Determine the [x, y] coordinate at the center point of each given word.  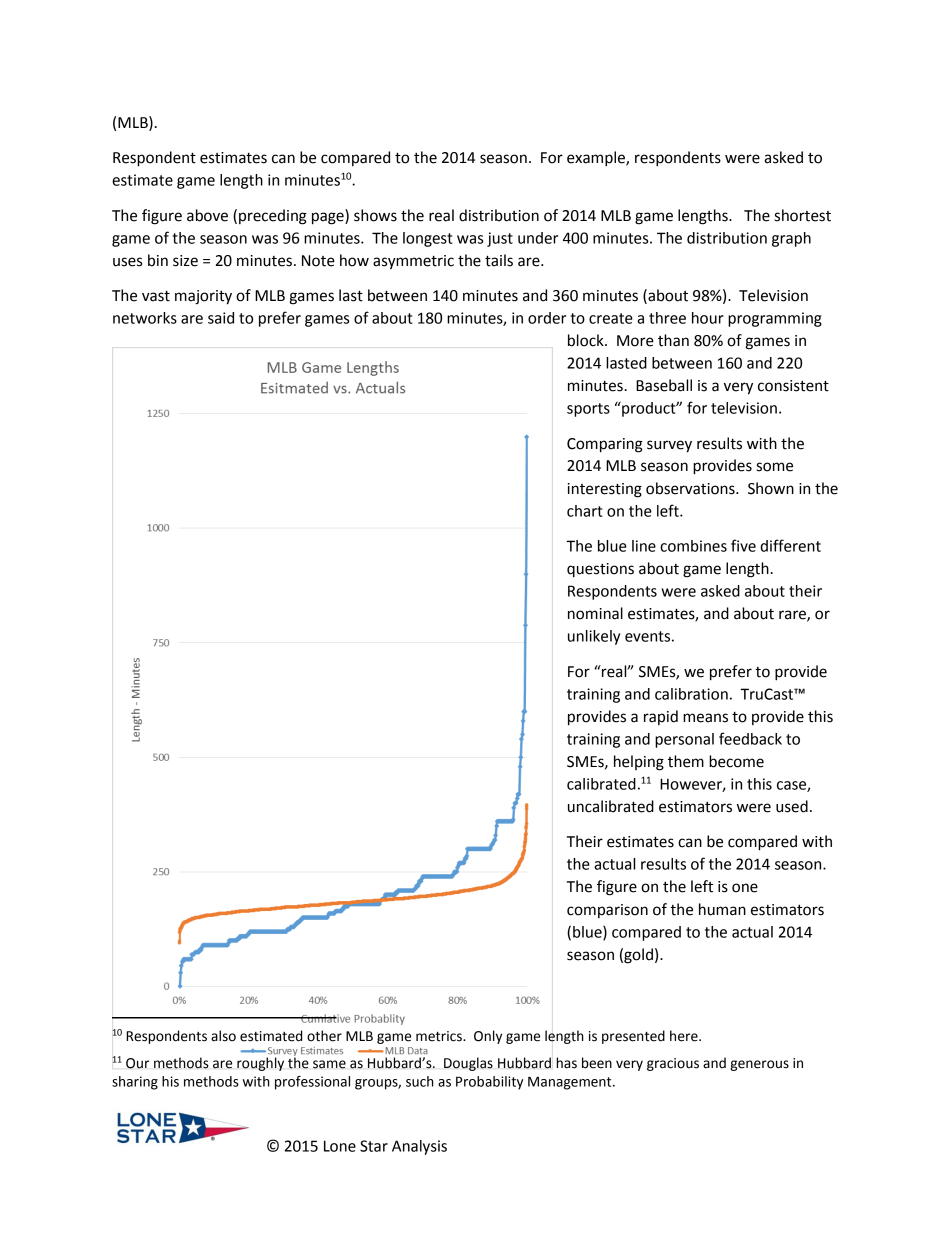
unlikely [594, 637]
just [500, 239]
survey [669, 446]
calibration [691, 694]
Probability [489, 1083]
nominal [595, 613]
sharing [135, 1083]
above [207, 215]
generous [759, 1065]
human [722, 909]
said [221, 318]
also [223, 1036]
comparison [607, 911]
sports [588, 410]
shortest [803, 215]
